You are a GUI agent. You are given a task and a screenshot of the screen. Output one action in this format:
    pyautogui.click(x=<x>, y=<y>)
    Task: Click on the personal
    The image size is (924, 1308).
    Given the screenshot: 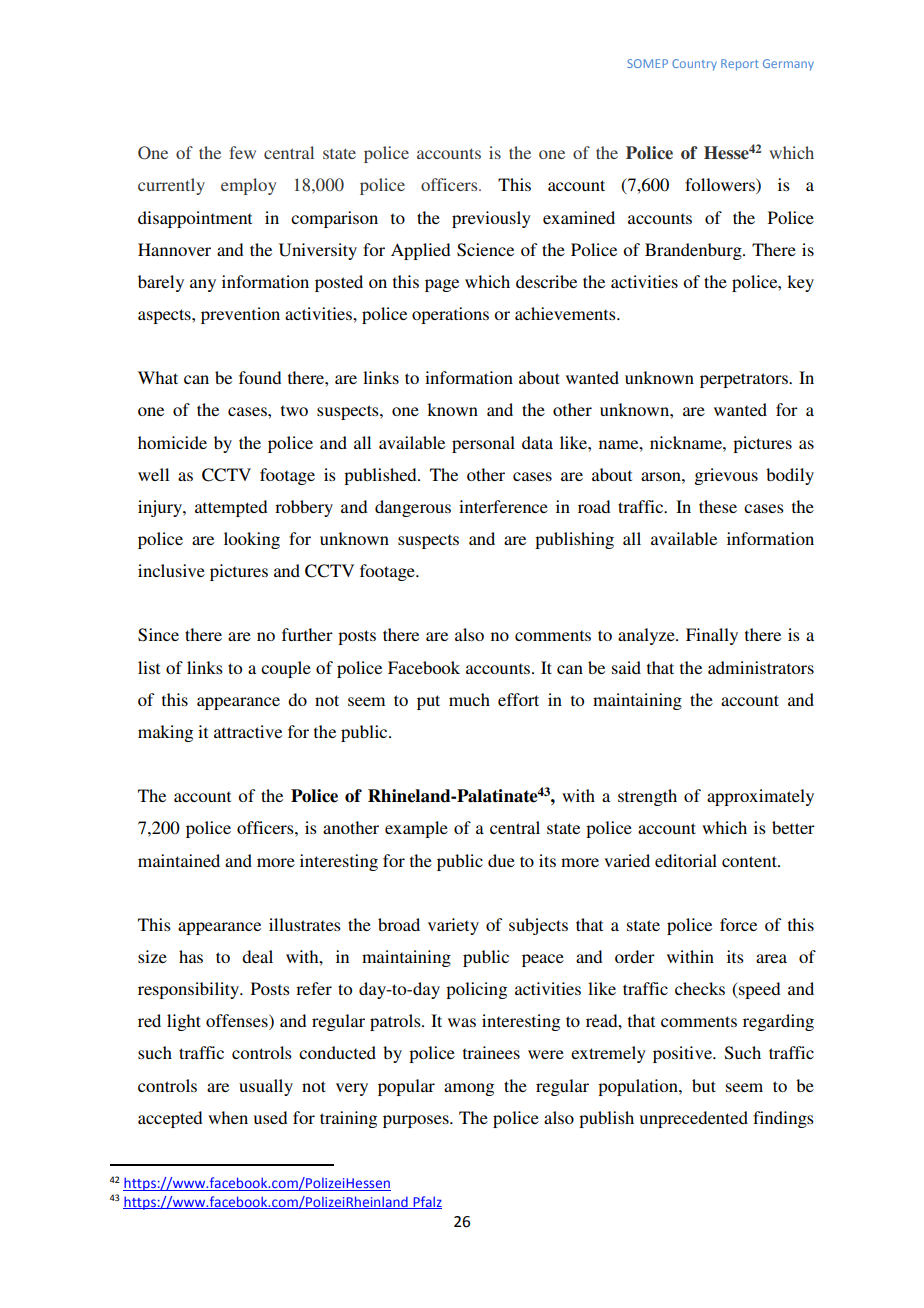 What is the action you would take?
    pyautogui.click(x=483, y=444)
